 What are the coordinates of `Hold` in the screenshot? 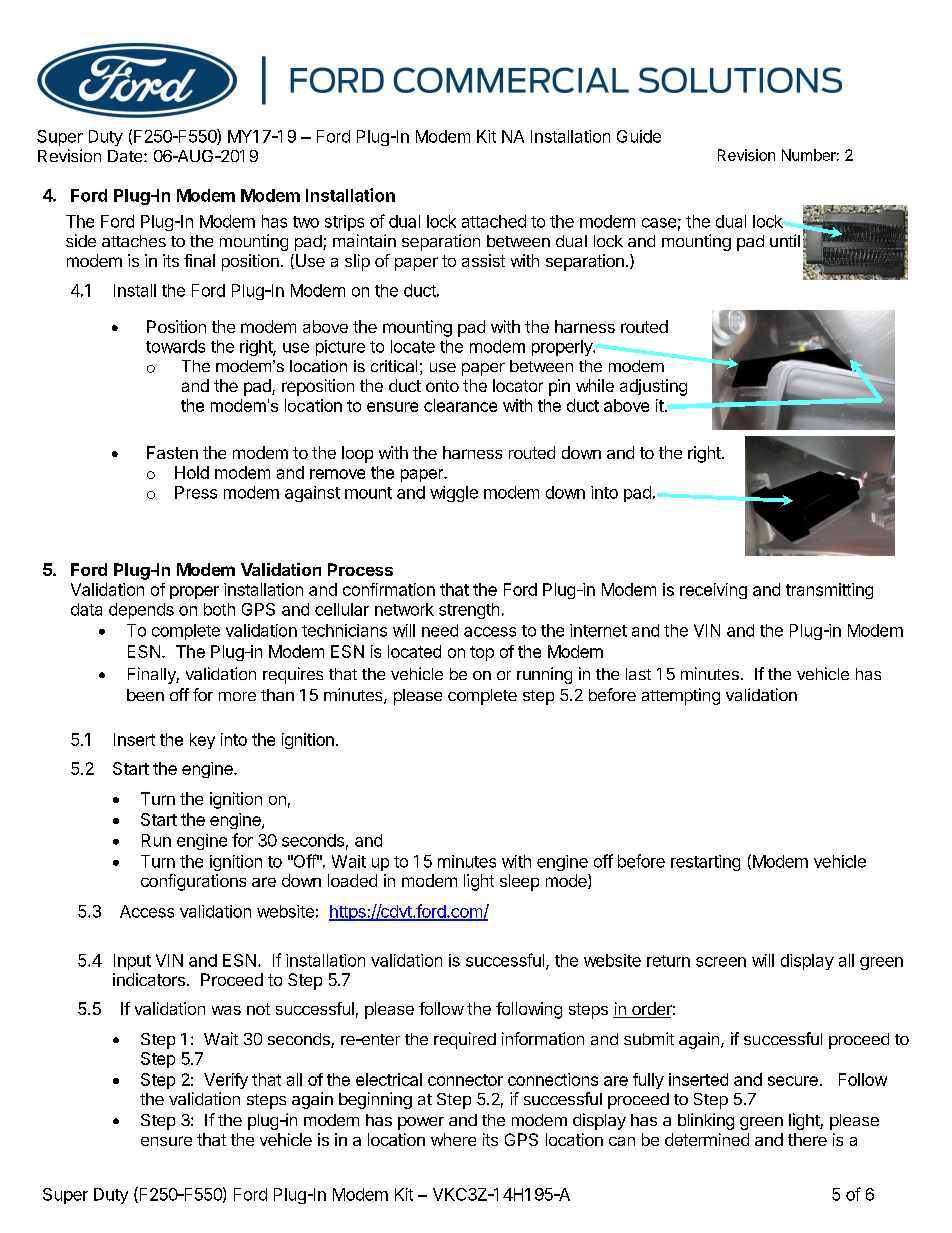 It's located at (192, 472).
